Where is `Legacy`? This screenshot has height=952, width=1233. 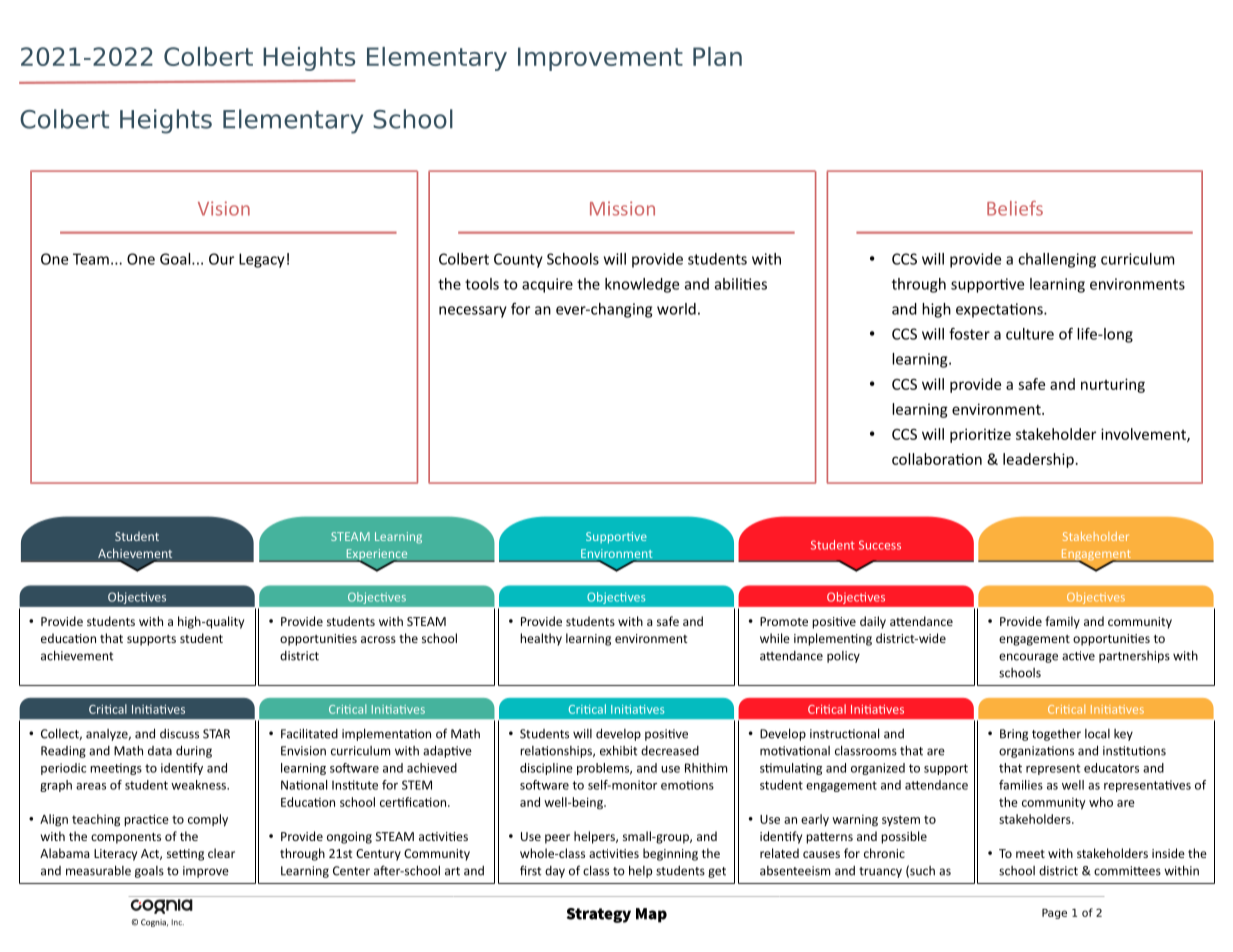
Legacy is located at coordinates (262, 260).
